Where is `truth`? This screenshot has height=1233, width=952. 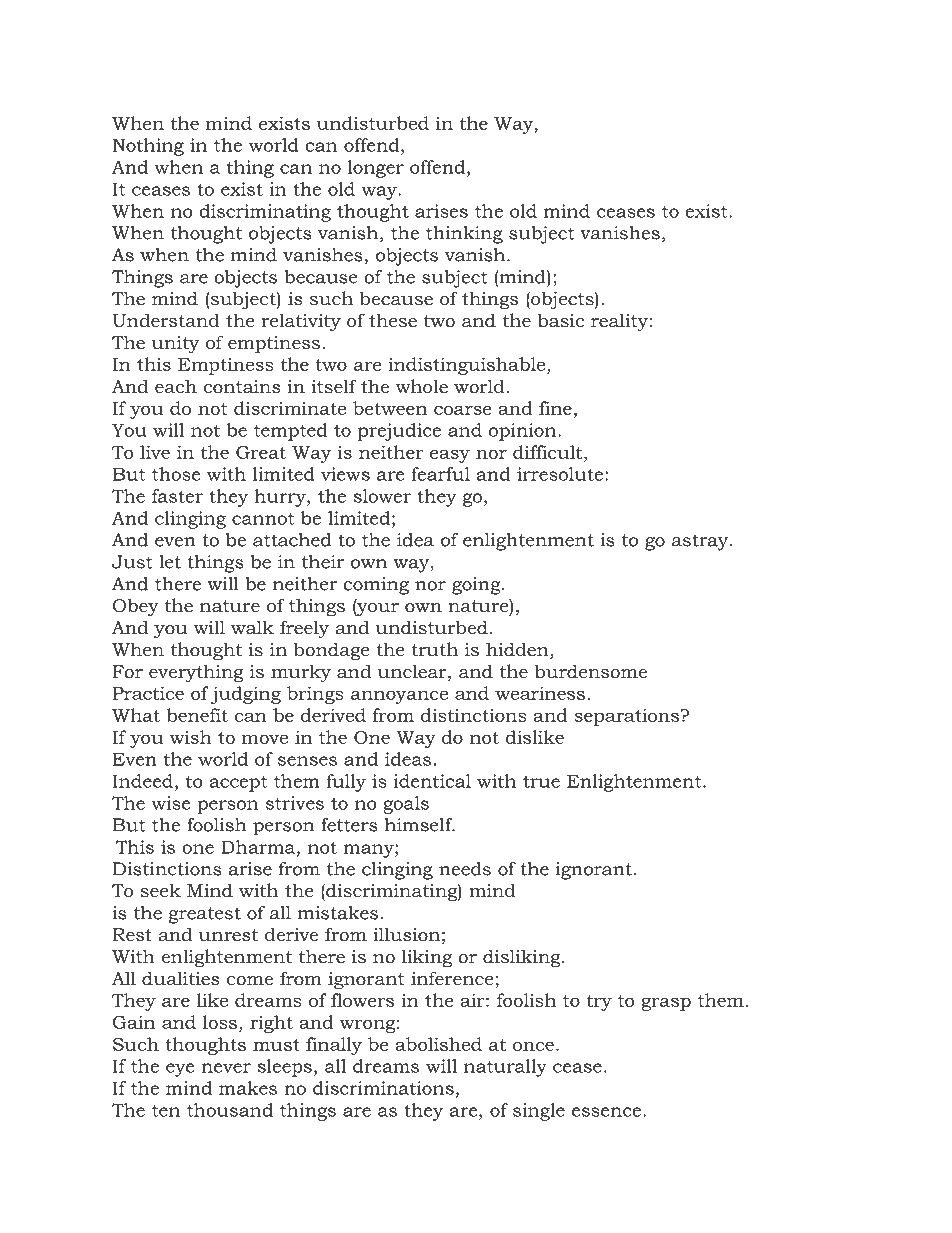 truth is located at coordinates (434, 649).
